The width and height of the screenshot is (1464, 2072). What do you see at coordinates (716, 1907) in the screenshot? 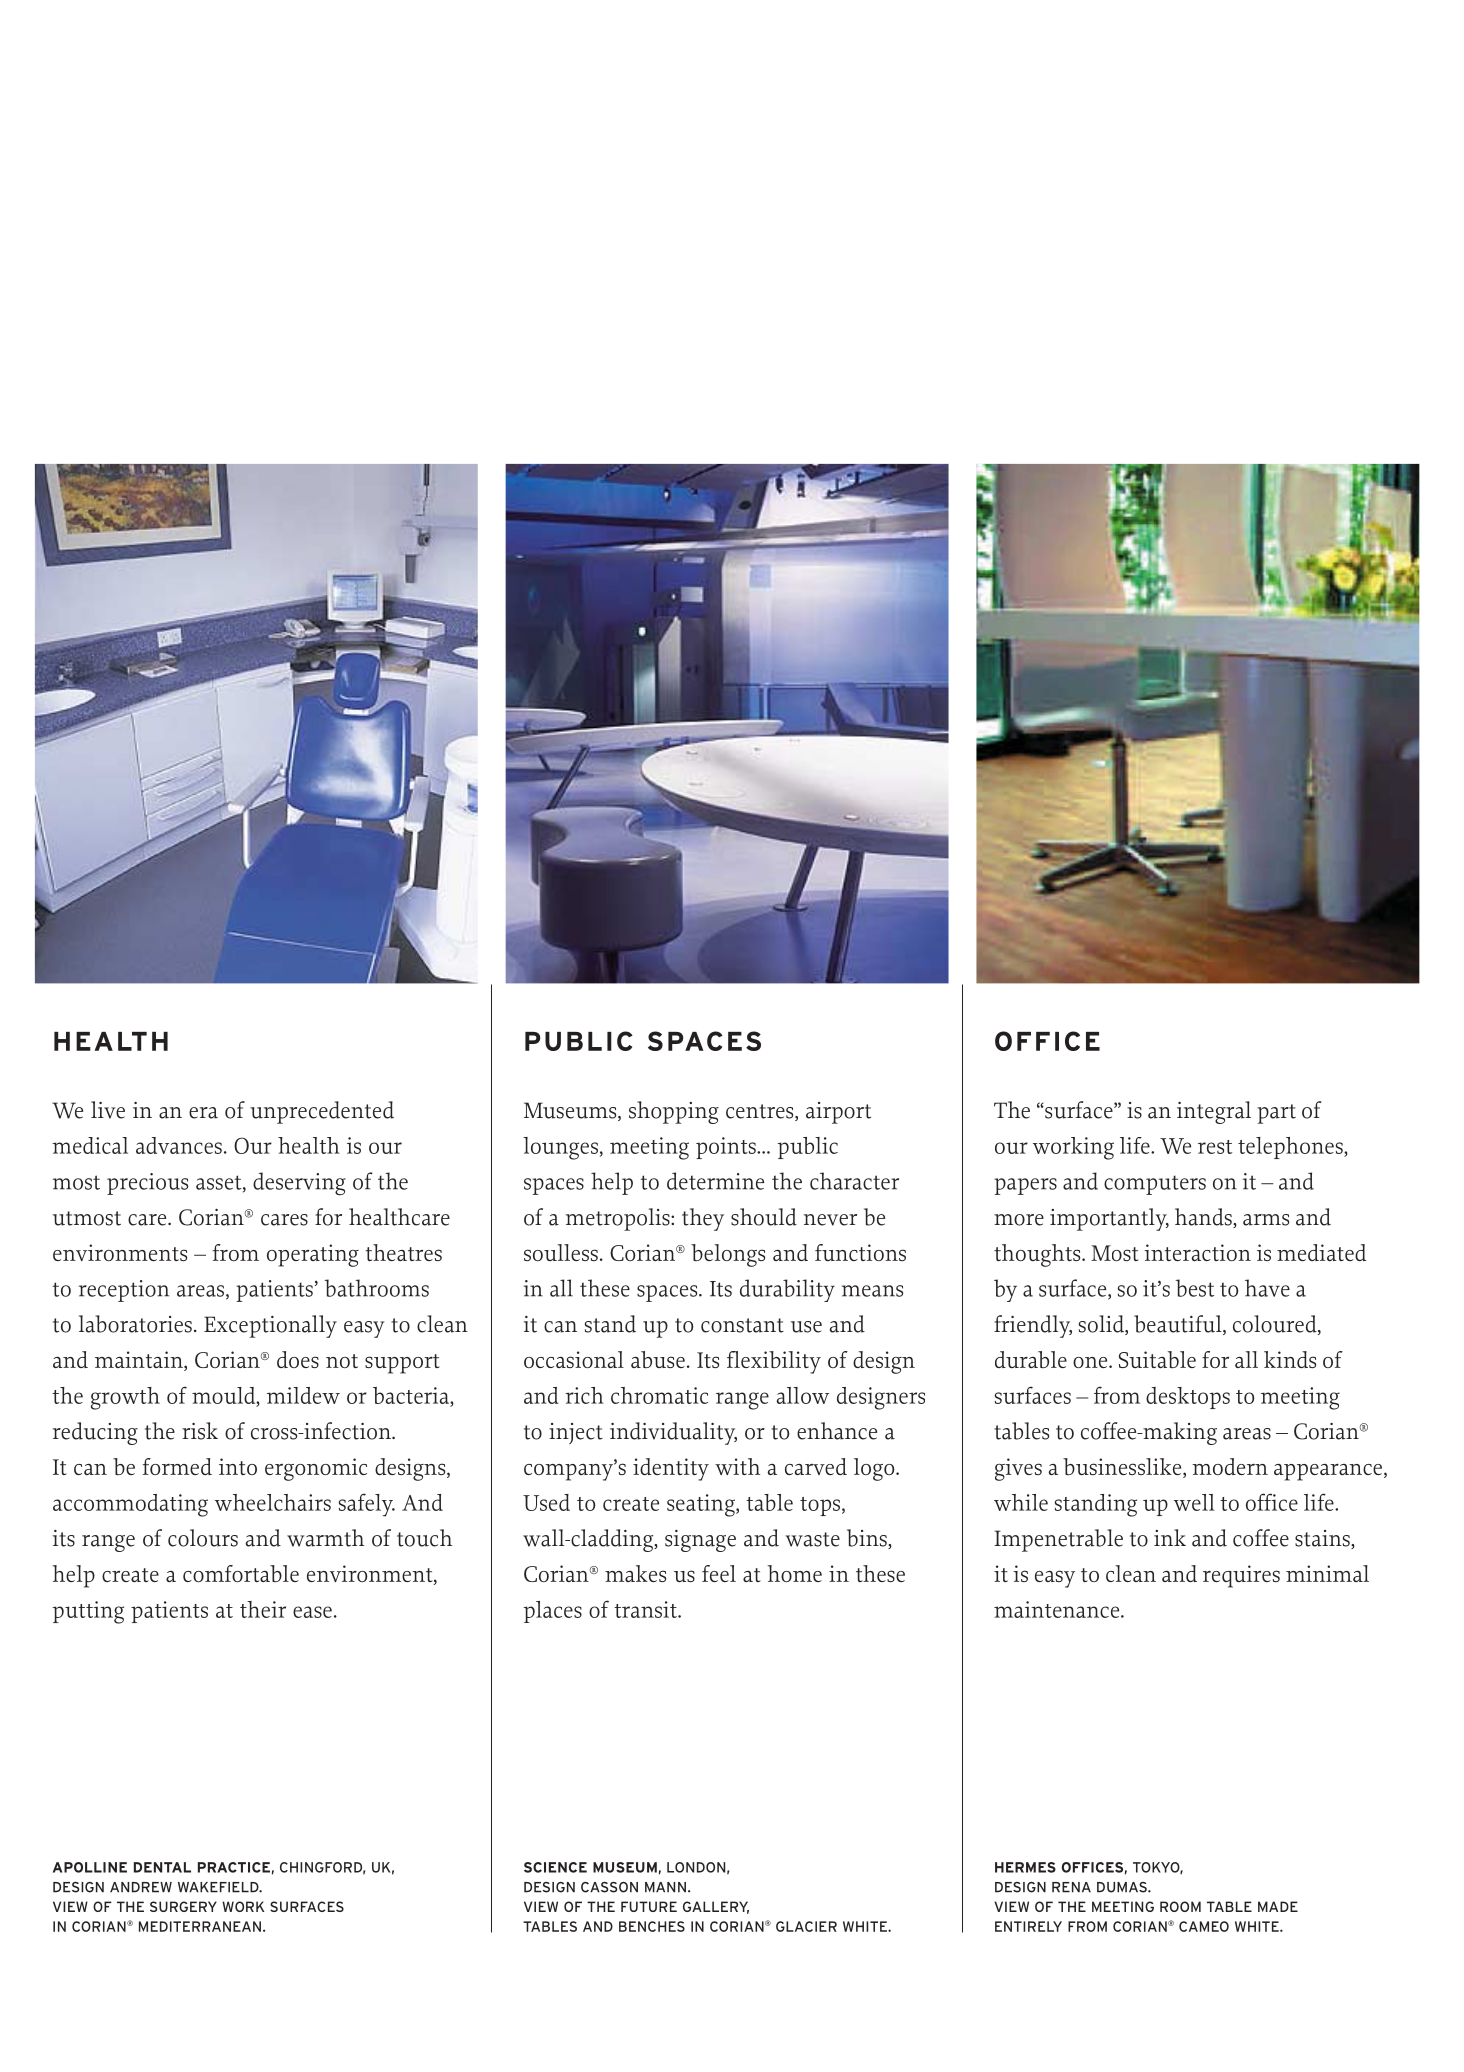
I see `GALLERY` at bounding box center [716, 1907].
